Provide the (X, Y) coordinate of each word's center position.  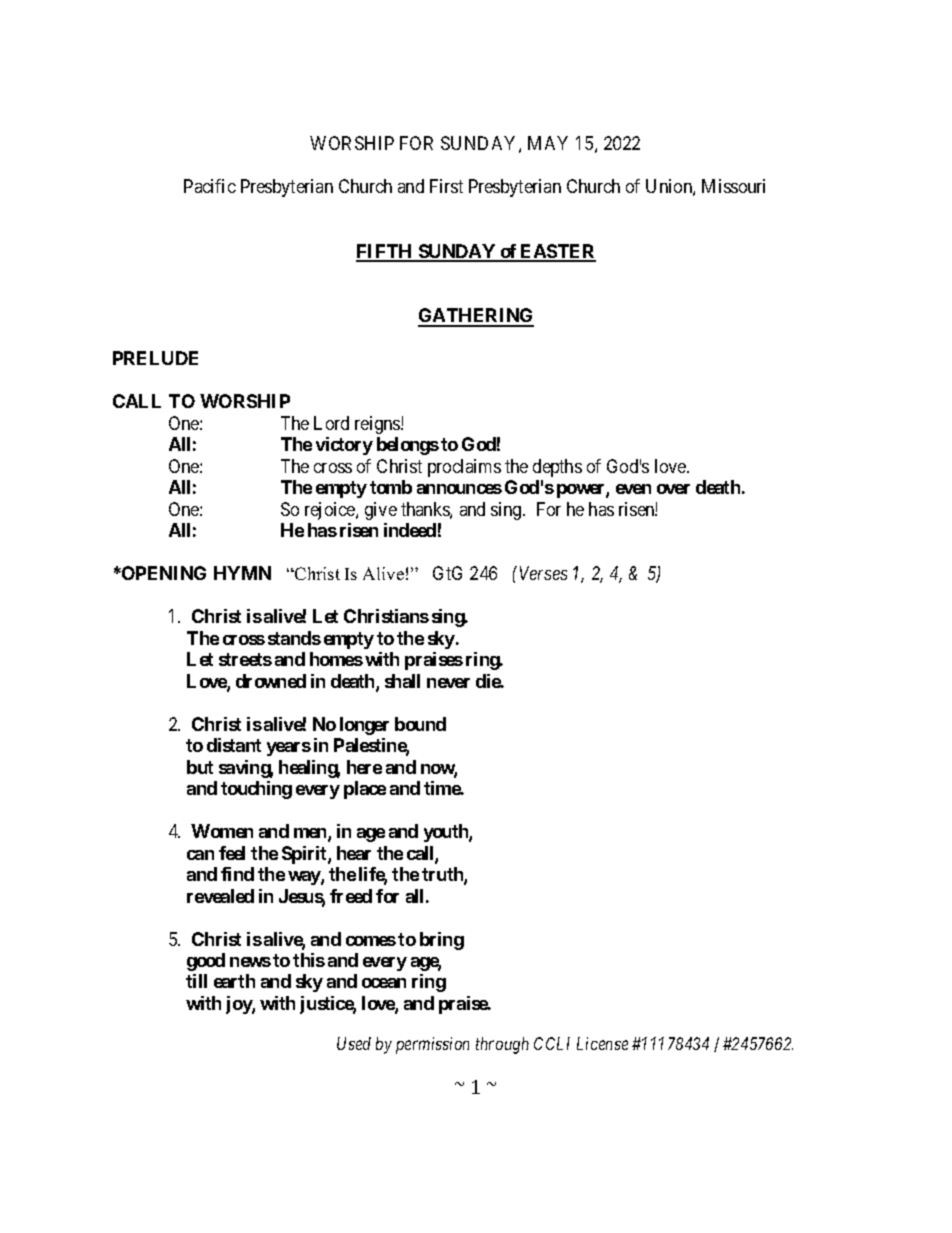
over (673, 489)
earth (234, 981)
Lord (331, 423)
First (446, 186)
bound (420, 724)
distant (234, 745)
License (602, 1043)
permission (432, 1045)
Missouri (733, 186)
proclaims (464, 468)
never (448, 683)
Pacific (210, 186)
